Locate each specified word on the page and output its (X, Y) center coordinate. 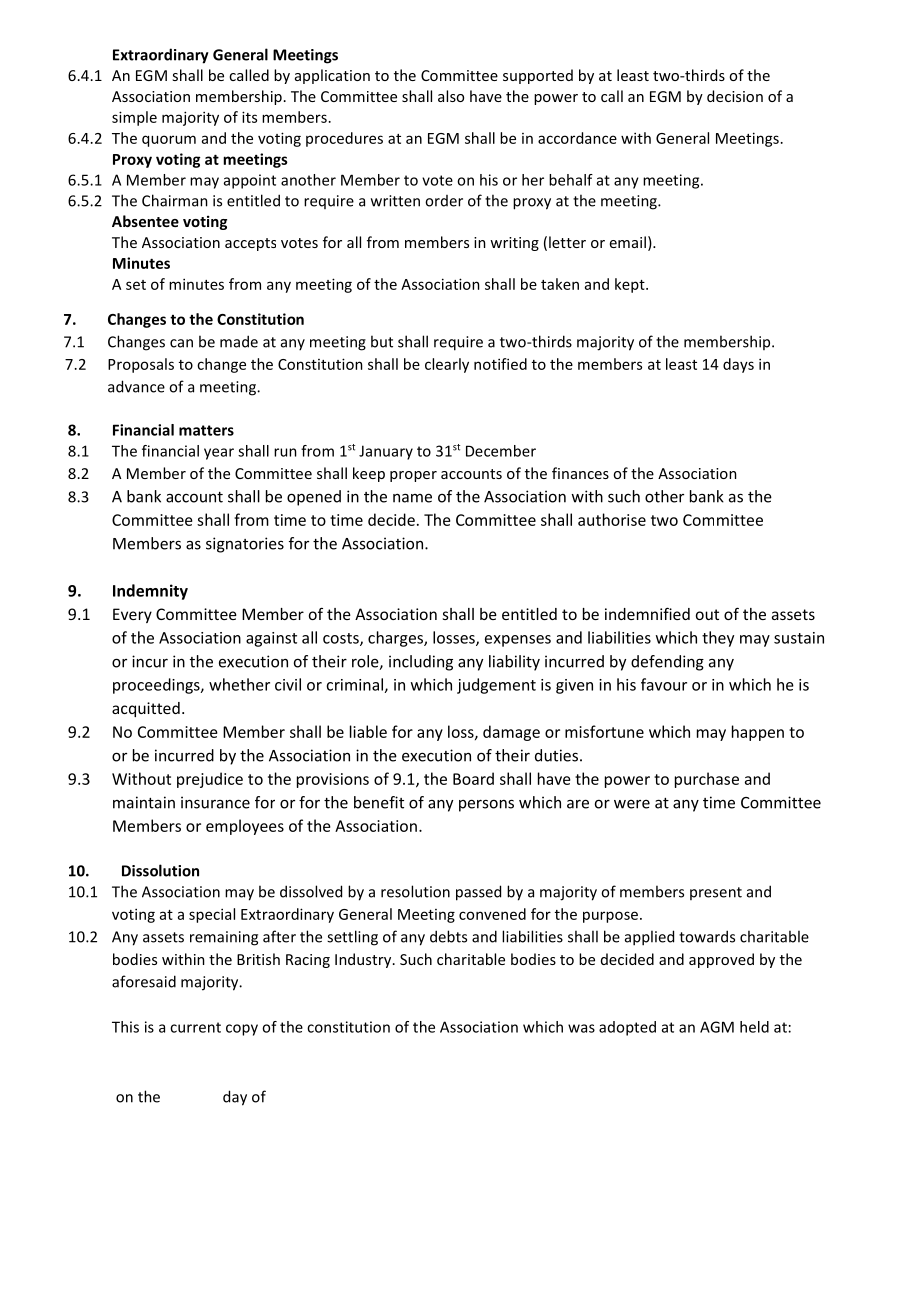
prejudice (210, 780)
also (451, 96)
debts (448, 936)
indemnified (647, 613)
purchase (707, 780)
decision (735, 96)
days (738, 365)
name (412, 498)
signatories (245, 545)
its (249, 117)
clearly (447, 365)
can (181, 343)
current (195, 1027)
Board (473, 778)
